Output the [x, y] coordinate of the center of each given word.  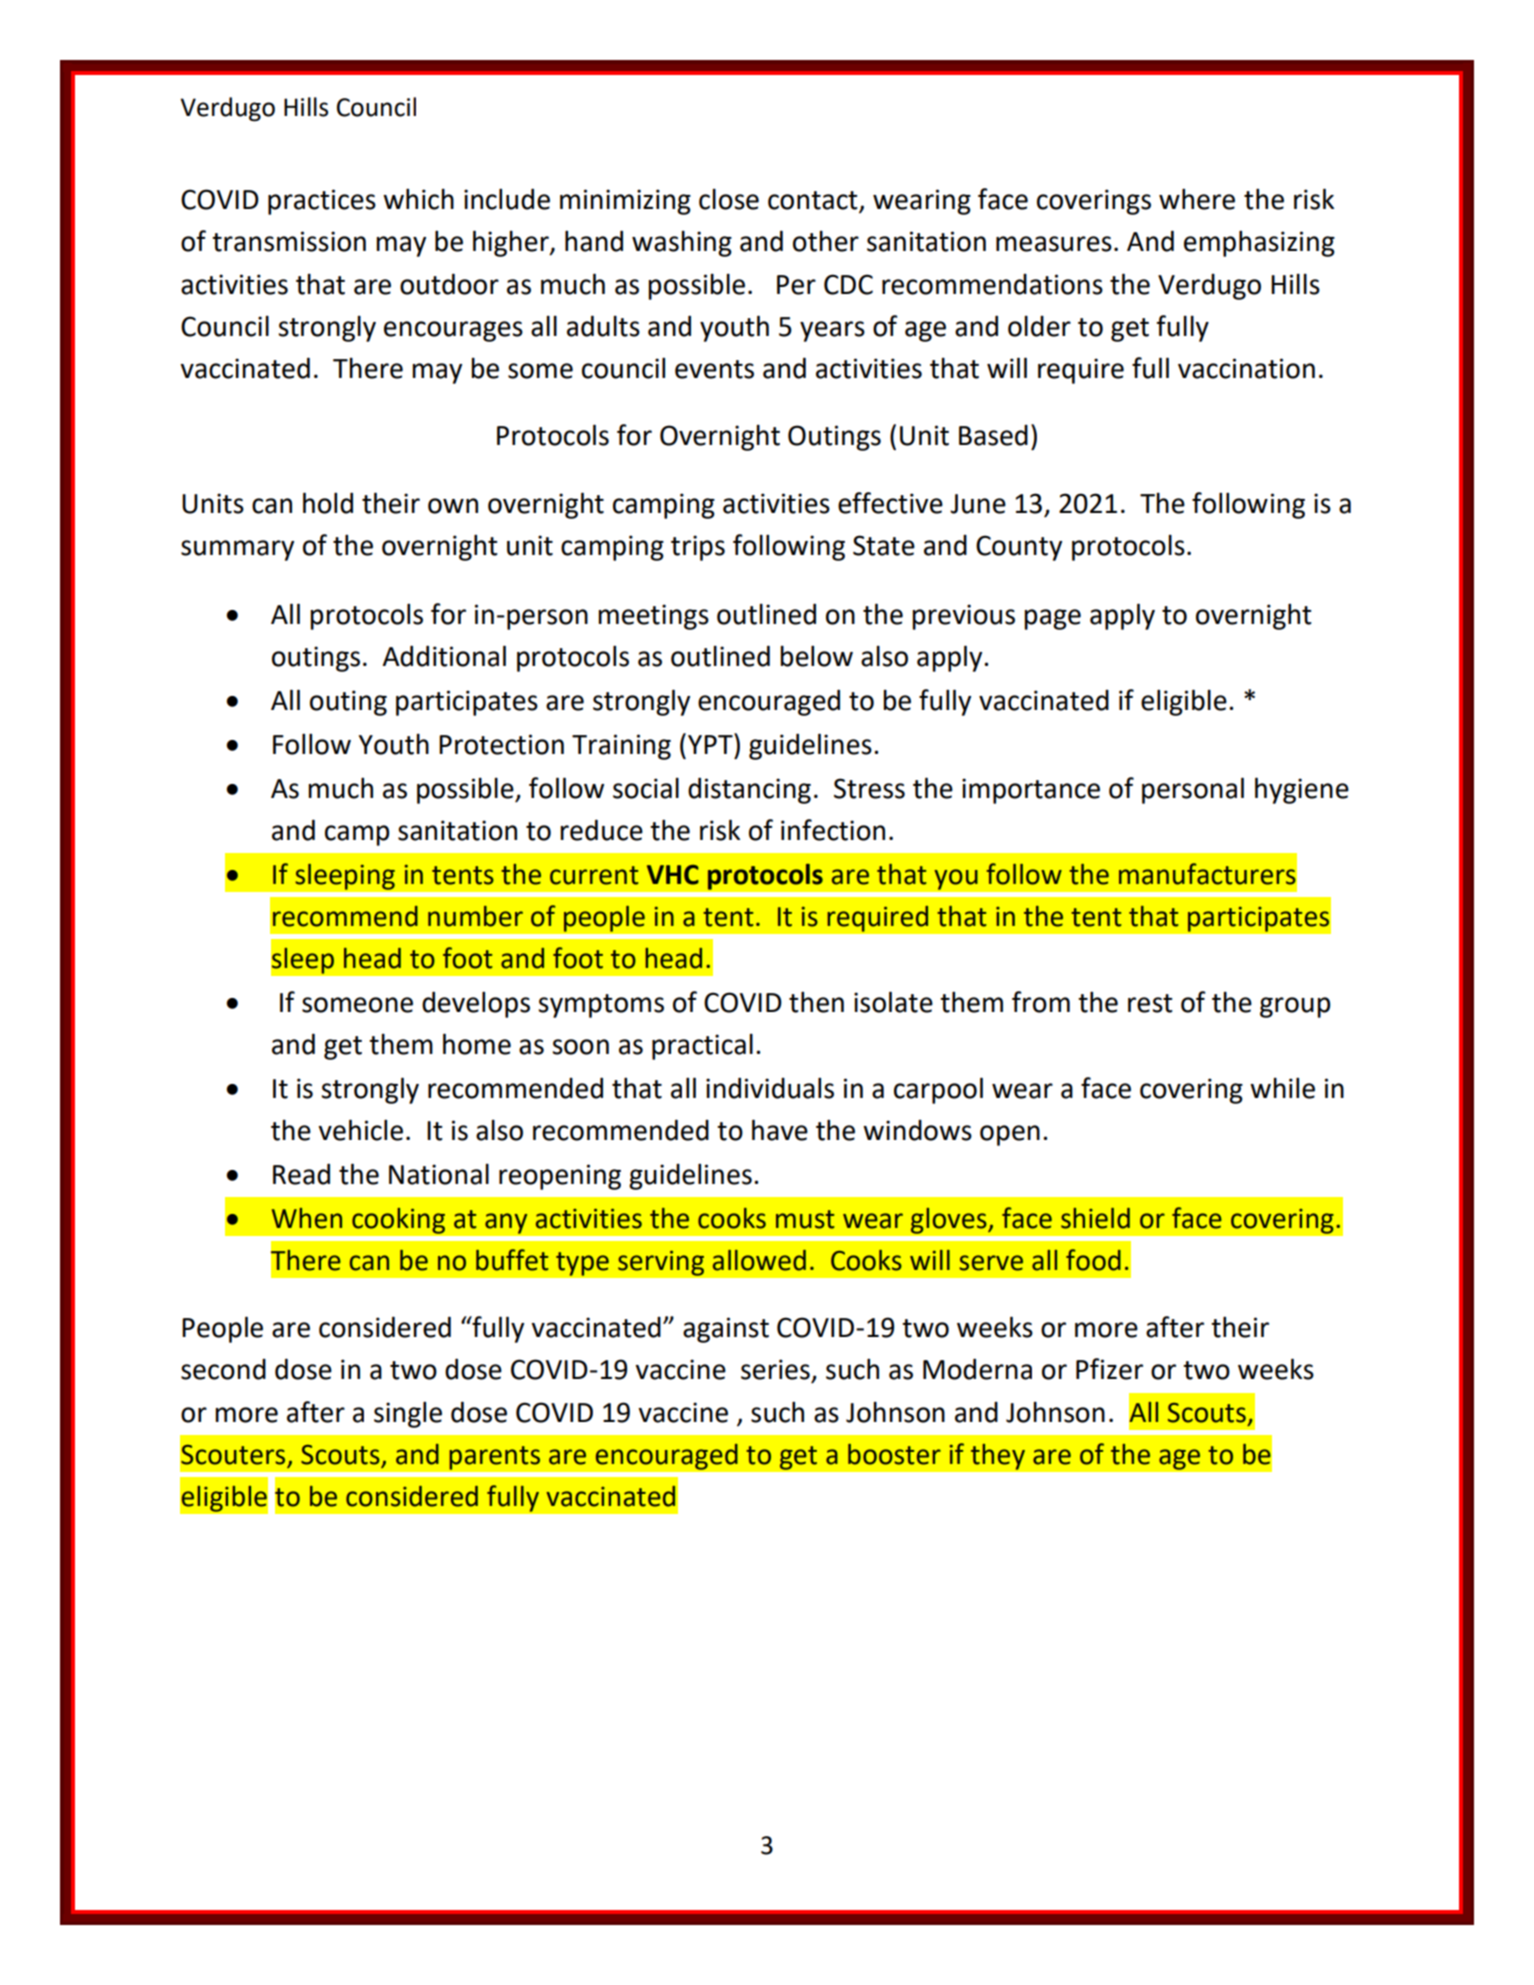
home [477, 1044]
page [1052, 619]
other [826, 241]
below [816, 656]
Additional [444, 656]
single [408, 1414]
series [775, 1369]
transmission [289, 241]
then [816, 1002]
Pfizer [1109, 1369]
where [1197, 199]
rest [1150, 1003]
